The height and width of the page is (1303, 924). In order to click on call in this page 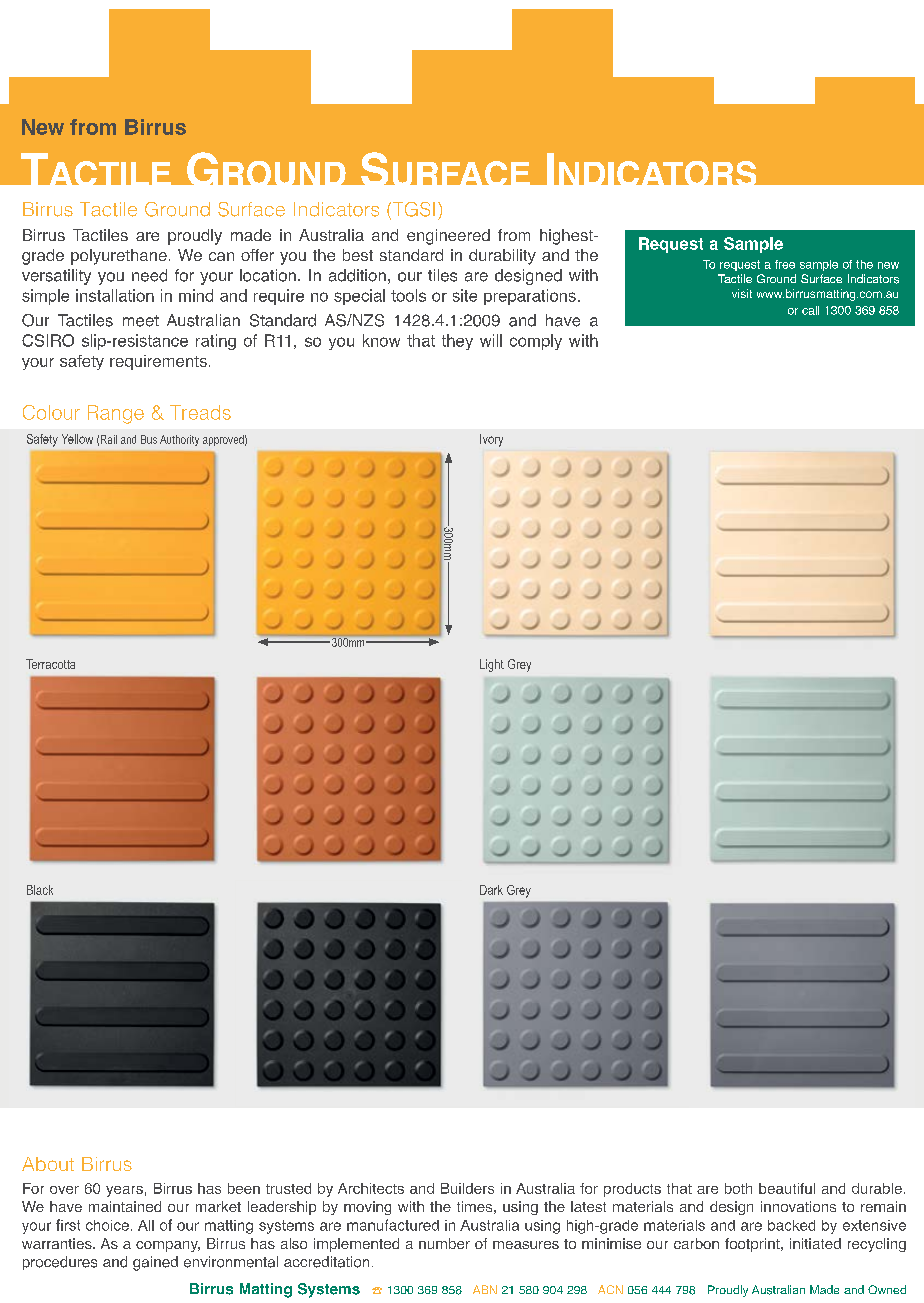, I will do `click(810, 310)`.
